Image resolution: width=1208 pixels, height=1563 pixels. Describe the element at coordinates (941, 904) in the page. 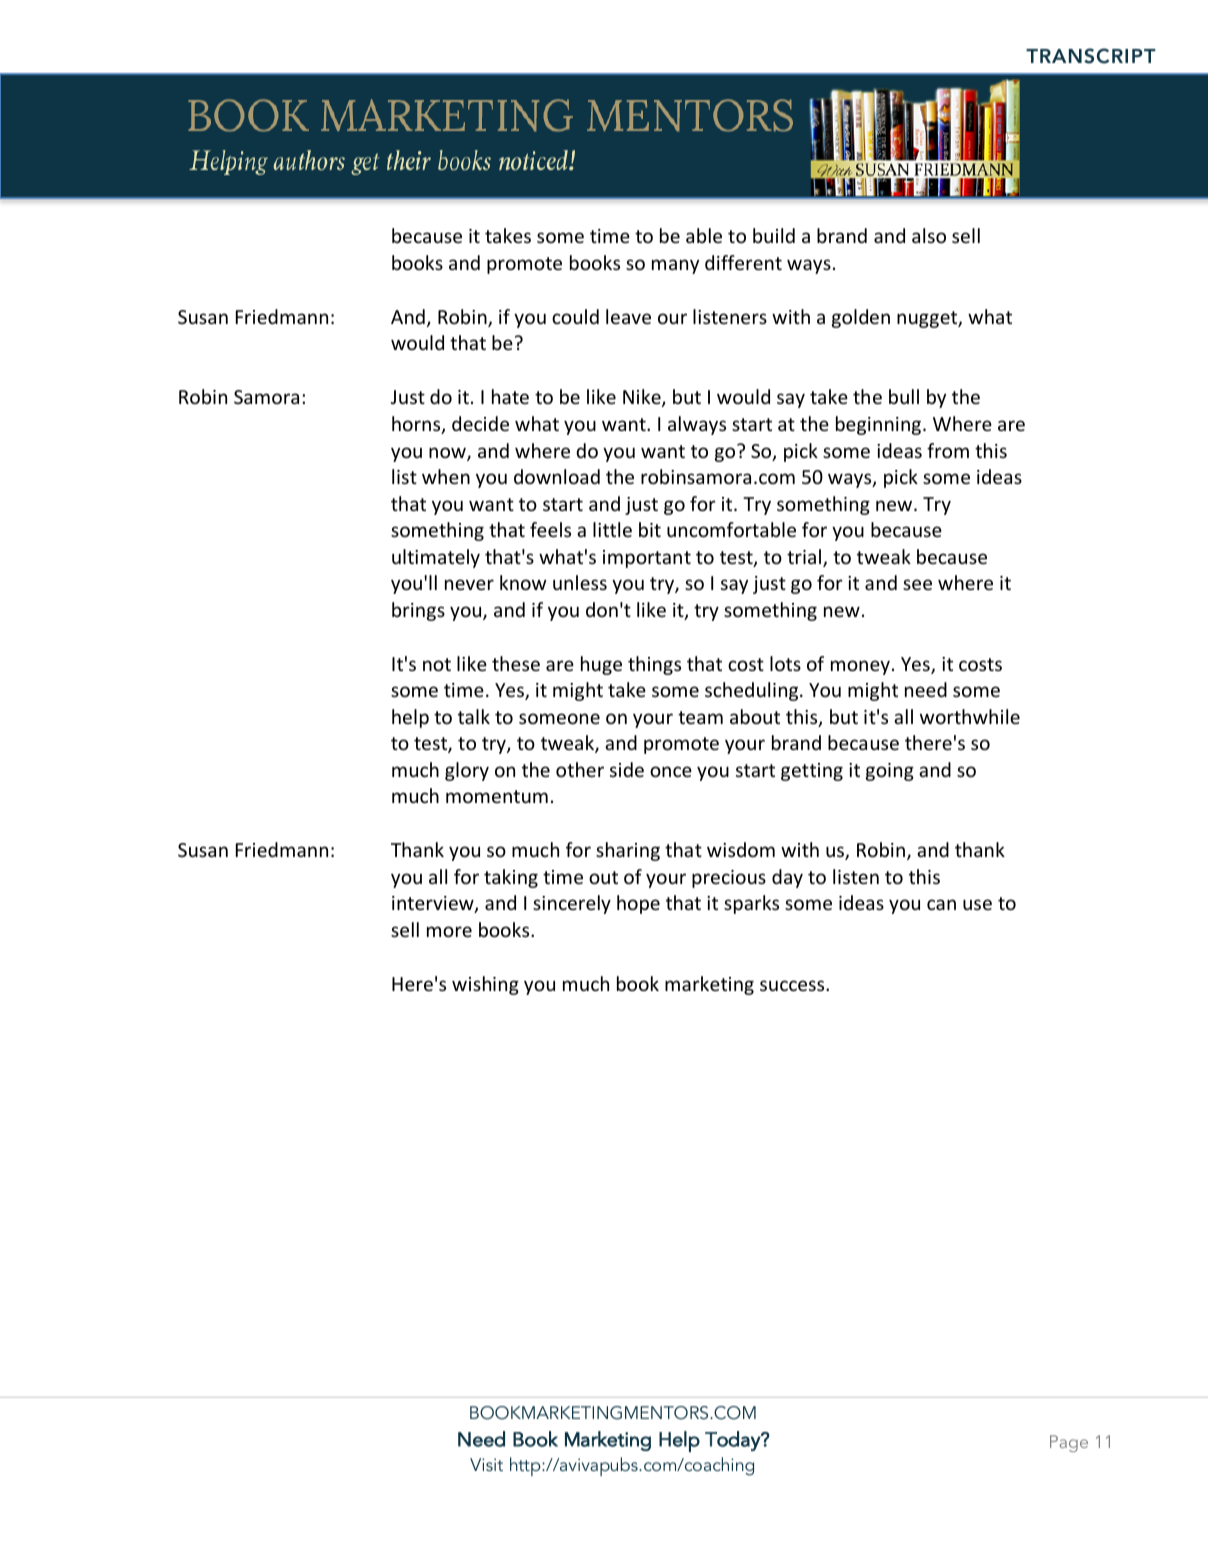

I see `can` at that location.
